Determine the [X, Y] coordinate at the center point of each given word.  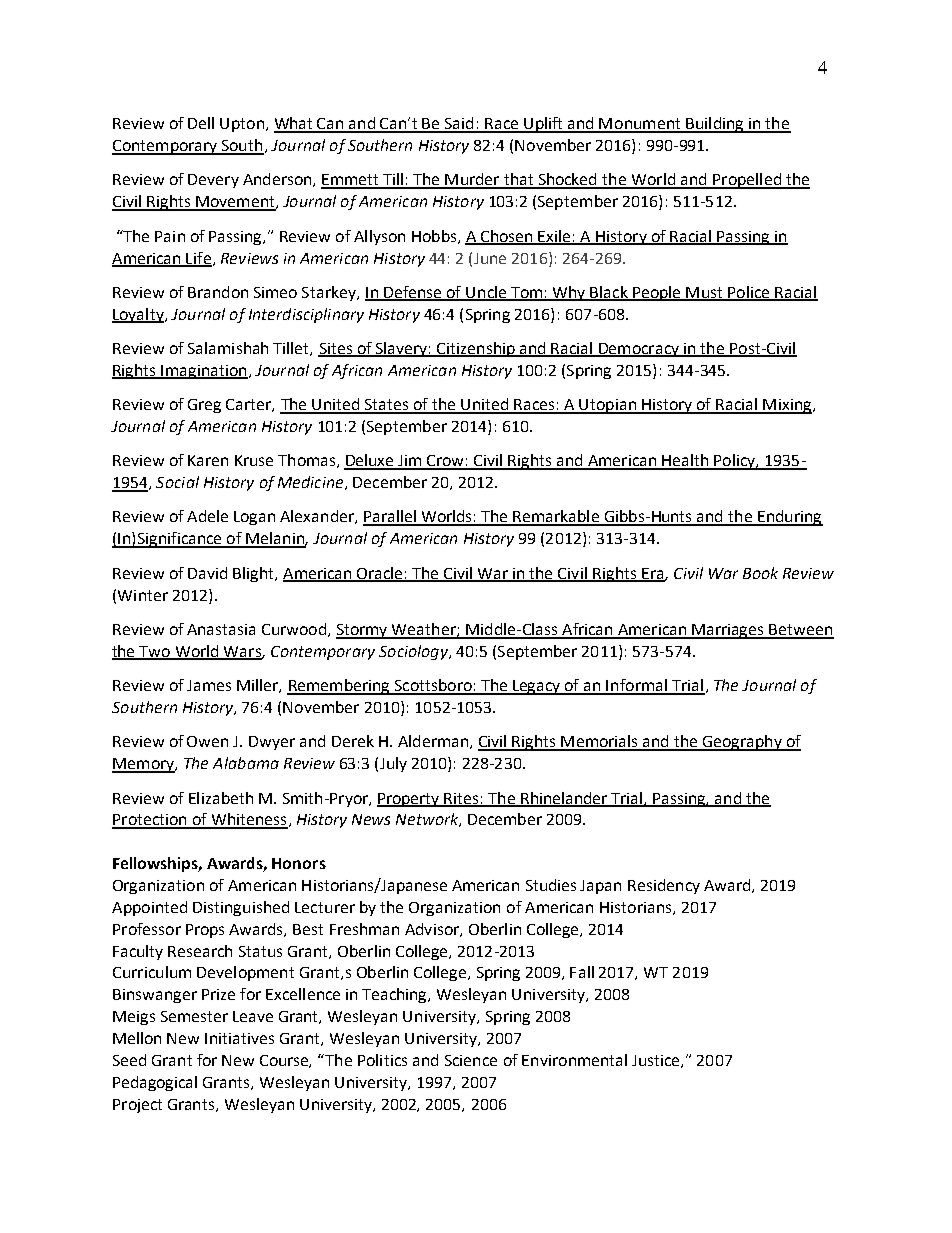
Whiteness [248, 820]
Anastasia [221, 629]
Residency [664, 886]
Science [471, 1060]
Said [459, 124]
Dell [201, 123]
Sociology [414, 652]
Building [715, 125]
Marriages [728, 631]
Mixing [787, 406]
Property [409, 800]
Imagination [204, 372]
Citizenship [476, 349]
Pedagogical [155, 1083]
